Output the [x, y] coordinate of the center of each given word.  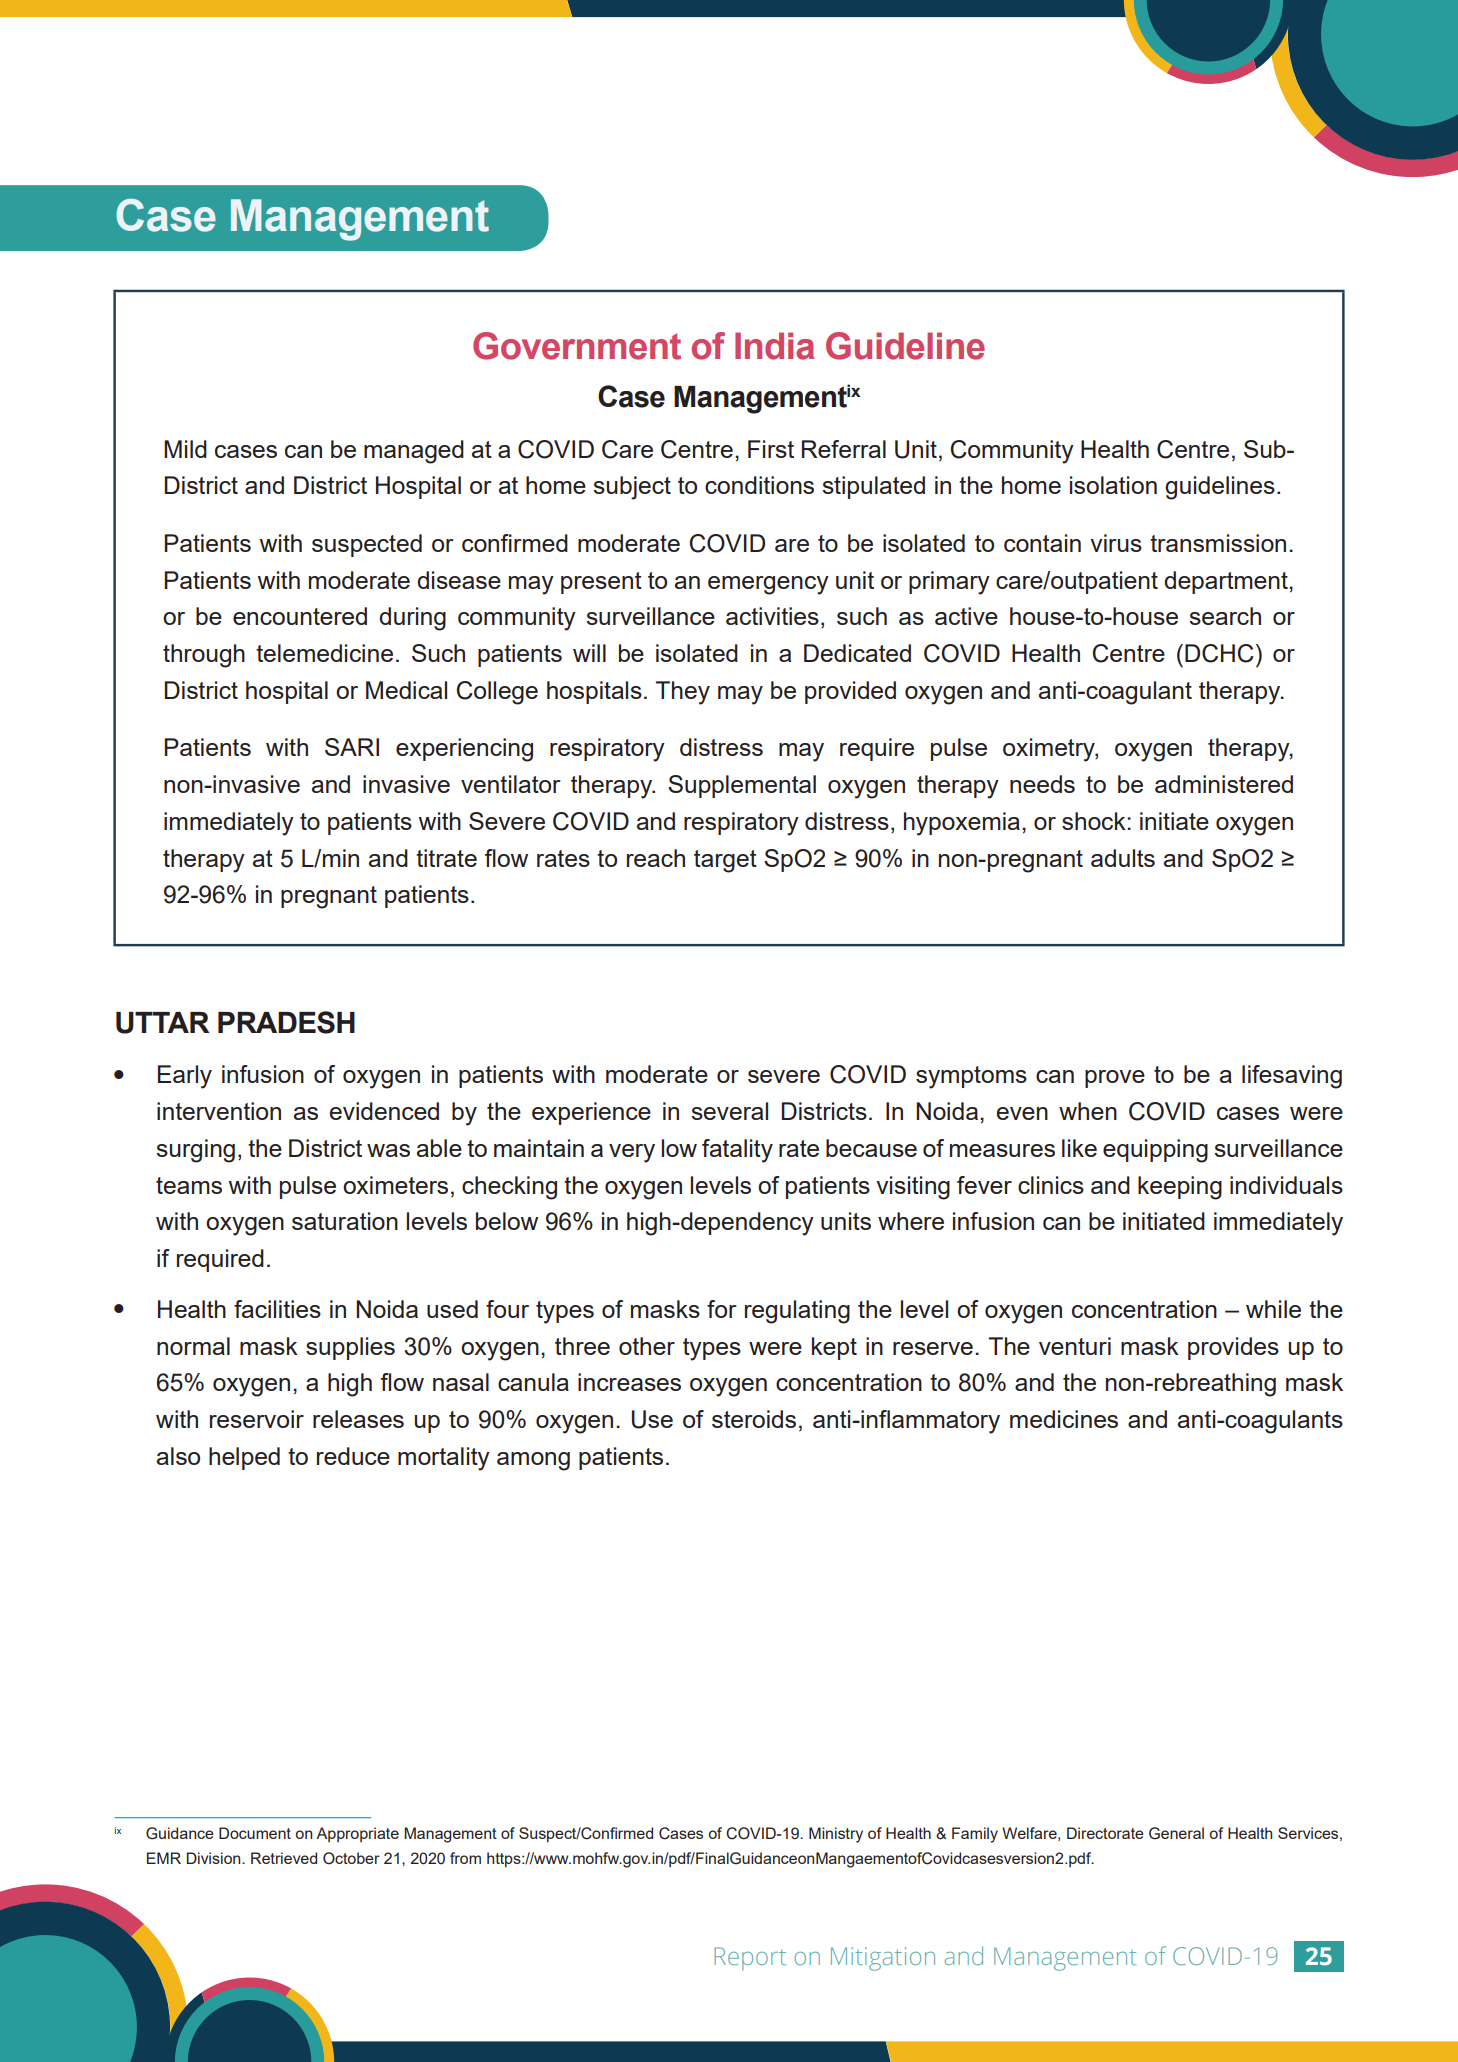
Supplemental [742, 786]
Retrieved [284, 1858]
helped [244, 1458]
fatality [737, 1151]
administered [1224, 784]
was [388, 1150]
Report [750, 1959]
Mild [185, 449]
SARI [352, 747]
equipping [1155, 1151]
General [1176, 1833]
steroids [754, 1419]
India [774, 346]
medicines [1064, 1419]
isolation [1113, 485]
